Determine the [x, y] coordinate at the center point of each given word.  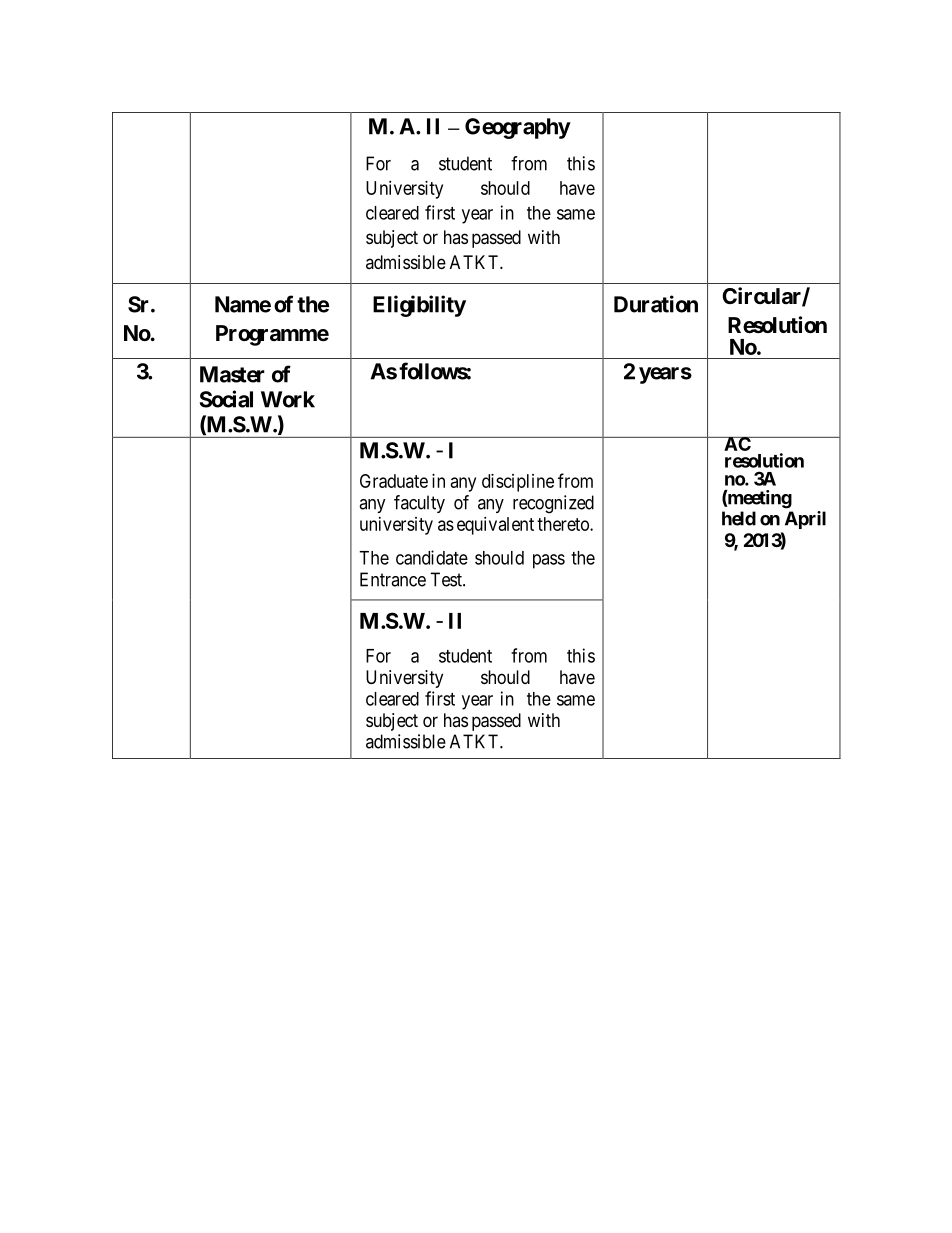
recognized [553, 504]
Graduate [394, 481]
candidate [432, 557]
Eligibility [419, 306]
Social [226, 399]
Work [288, 399]
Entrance [393, 579]
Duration [656, 304]
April [805, 520]
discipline [518, 483]
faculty [419, 504]
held [739, 518]
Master [232, 374]
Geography [518, 128]
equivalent [495, 526]
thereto [564, 524]
